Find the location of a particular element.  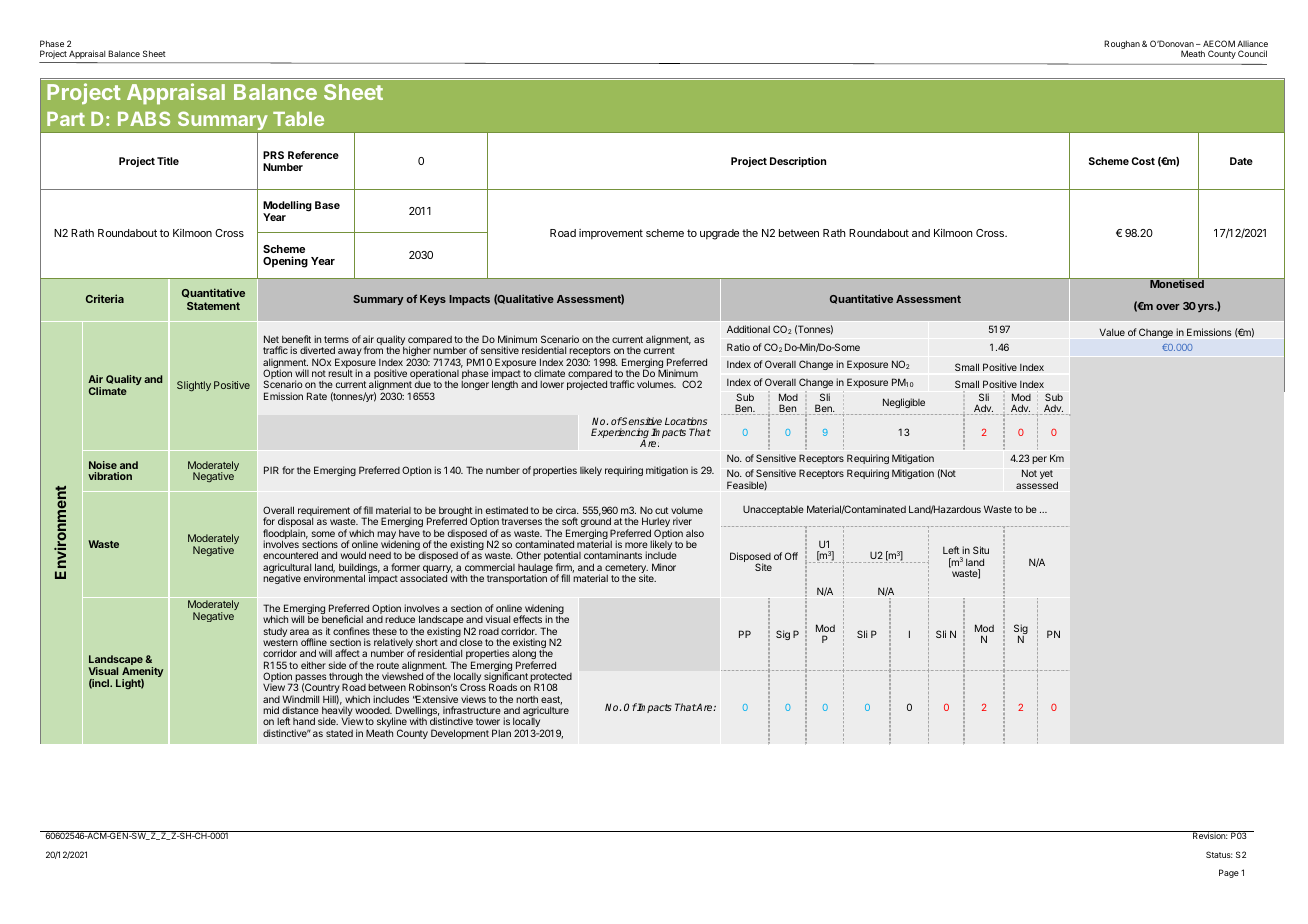

stated is located at coordinates (339, 733).
